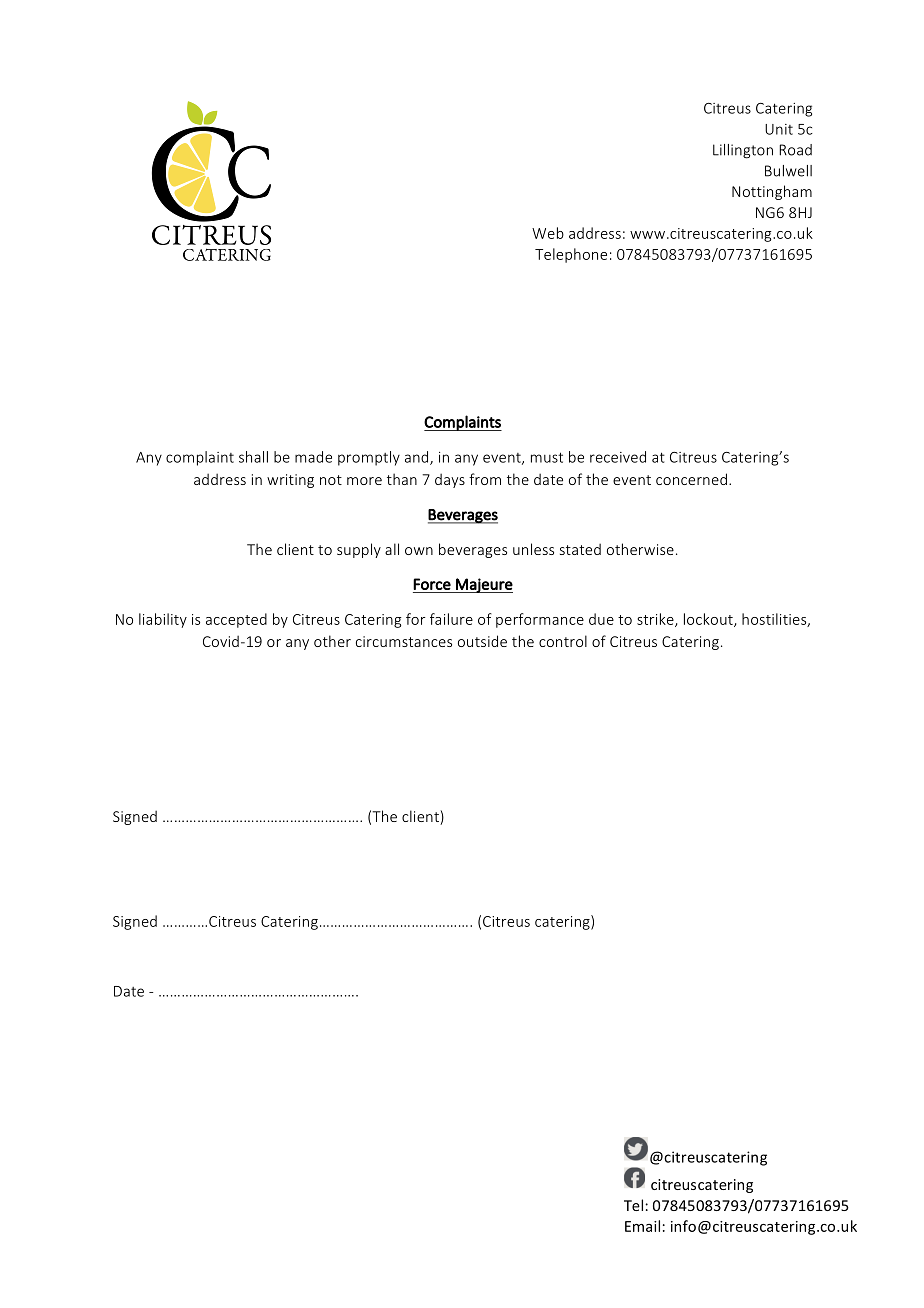 Image resolution: width=924 pixels, height=1308 pixels. Describe the element at coordinates (709, 620) in the page. I see `lockout` at that location.
